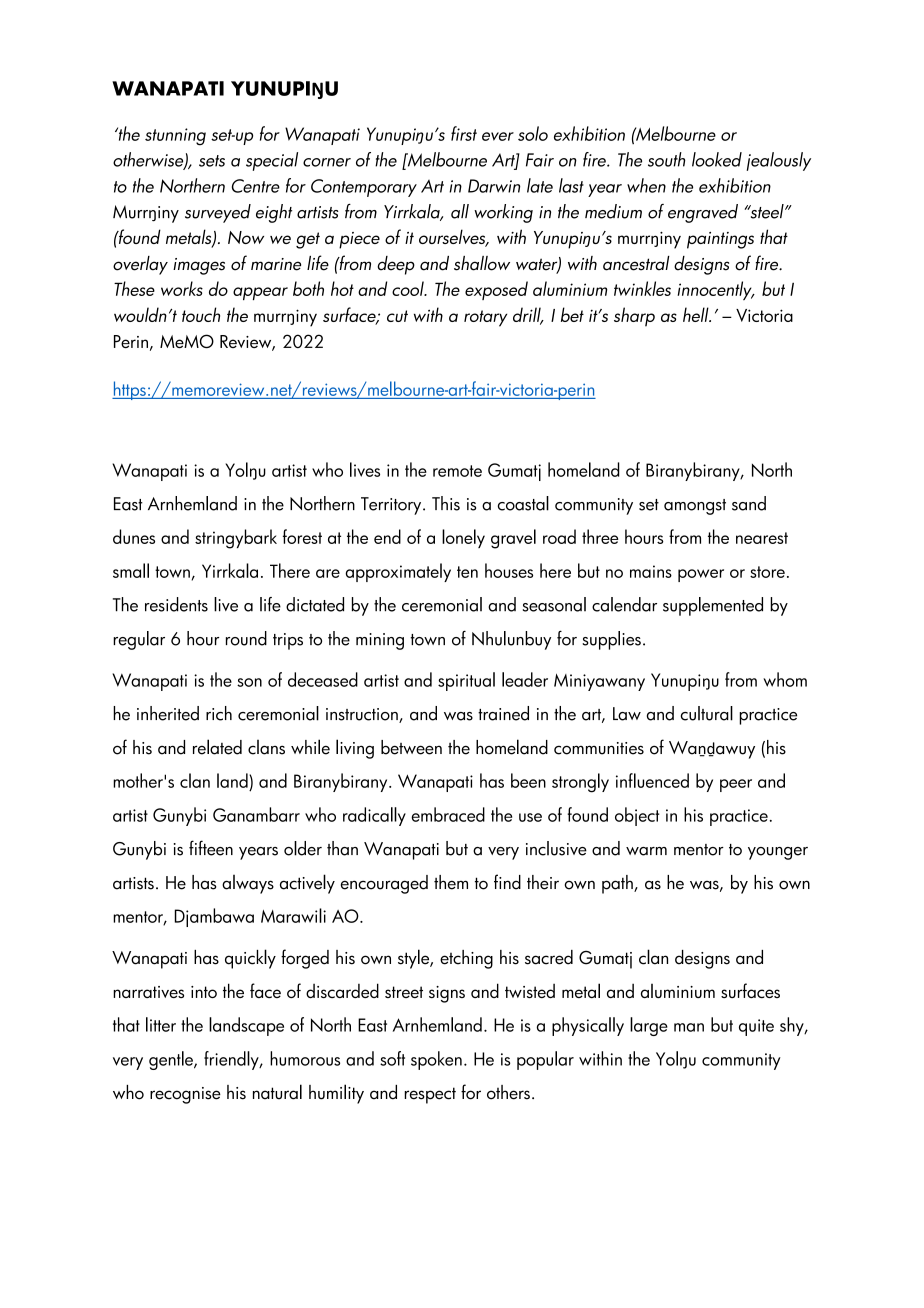 This screenshot has height=1308, width=924. I want to click on first, so click(464, 133).
